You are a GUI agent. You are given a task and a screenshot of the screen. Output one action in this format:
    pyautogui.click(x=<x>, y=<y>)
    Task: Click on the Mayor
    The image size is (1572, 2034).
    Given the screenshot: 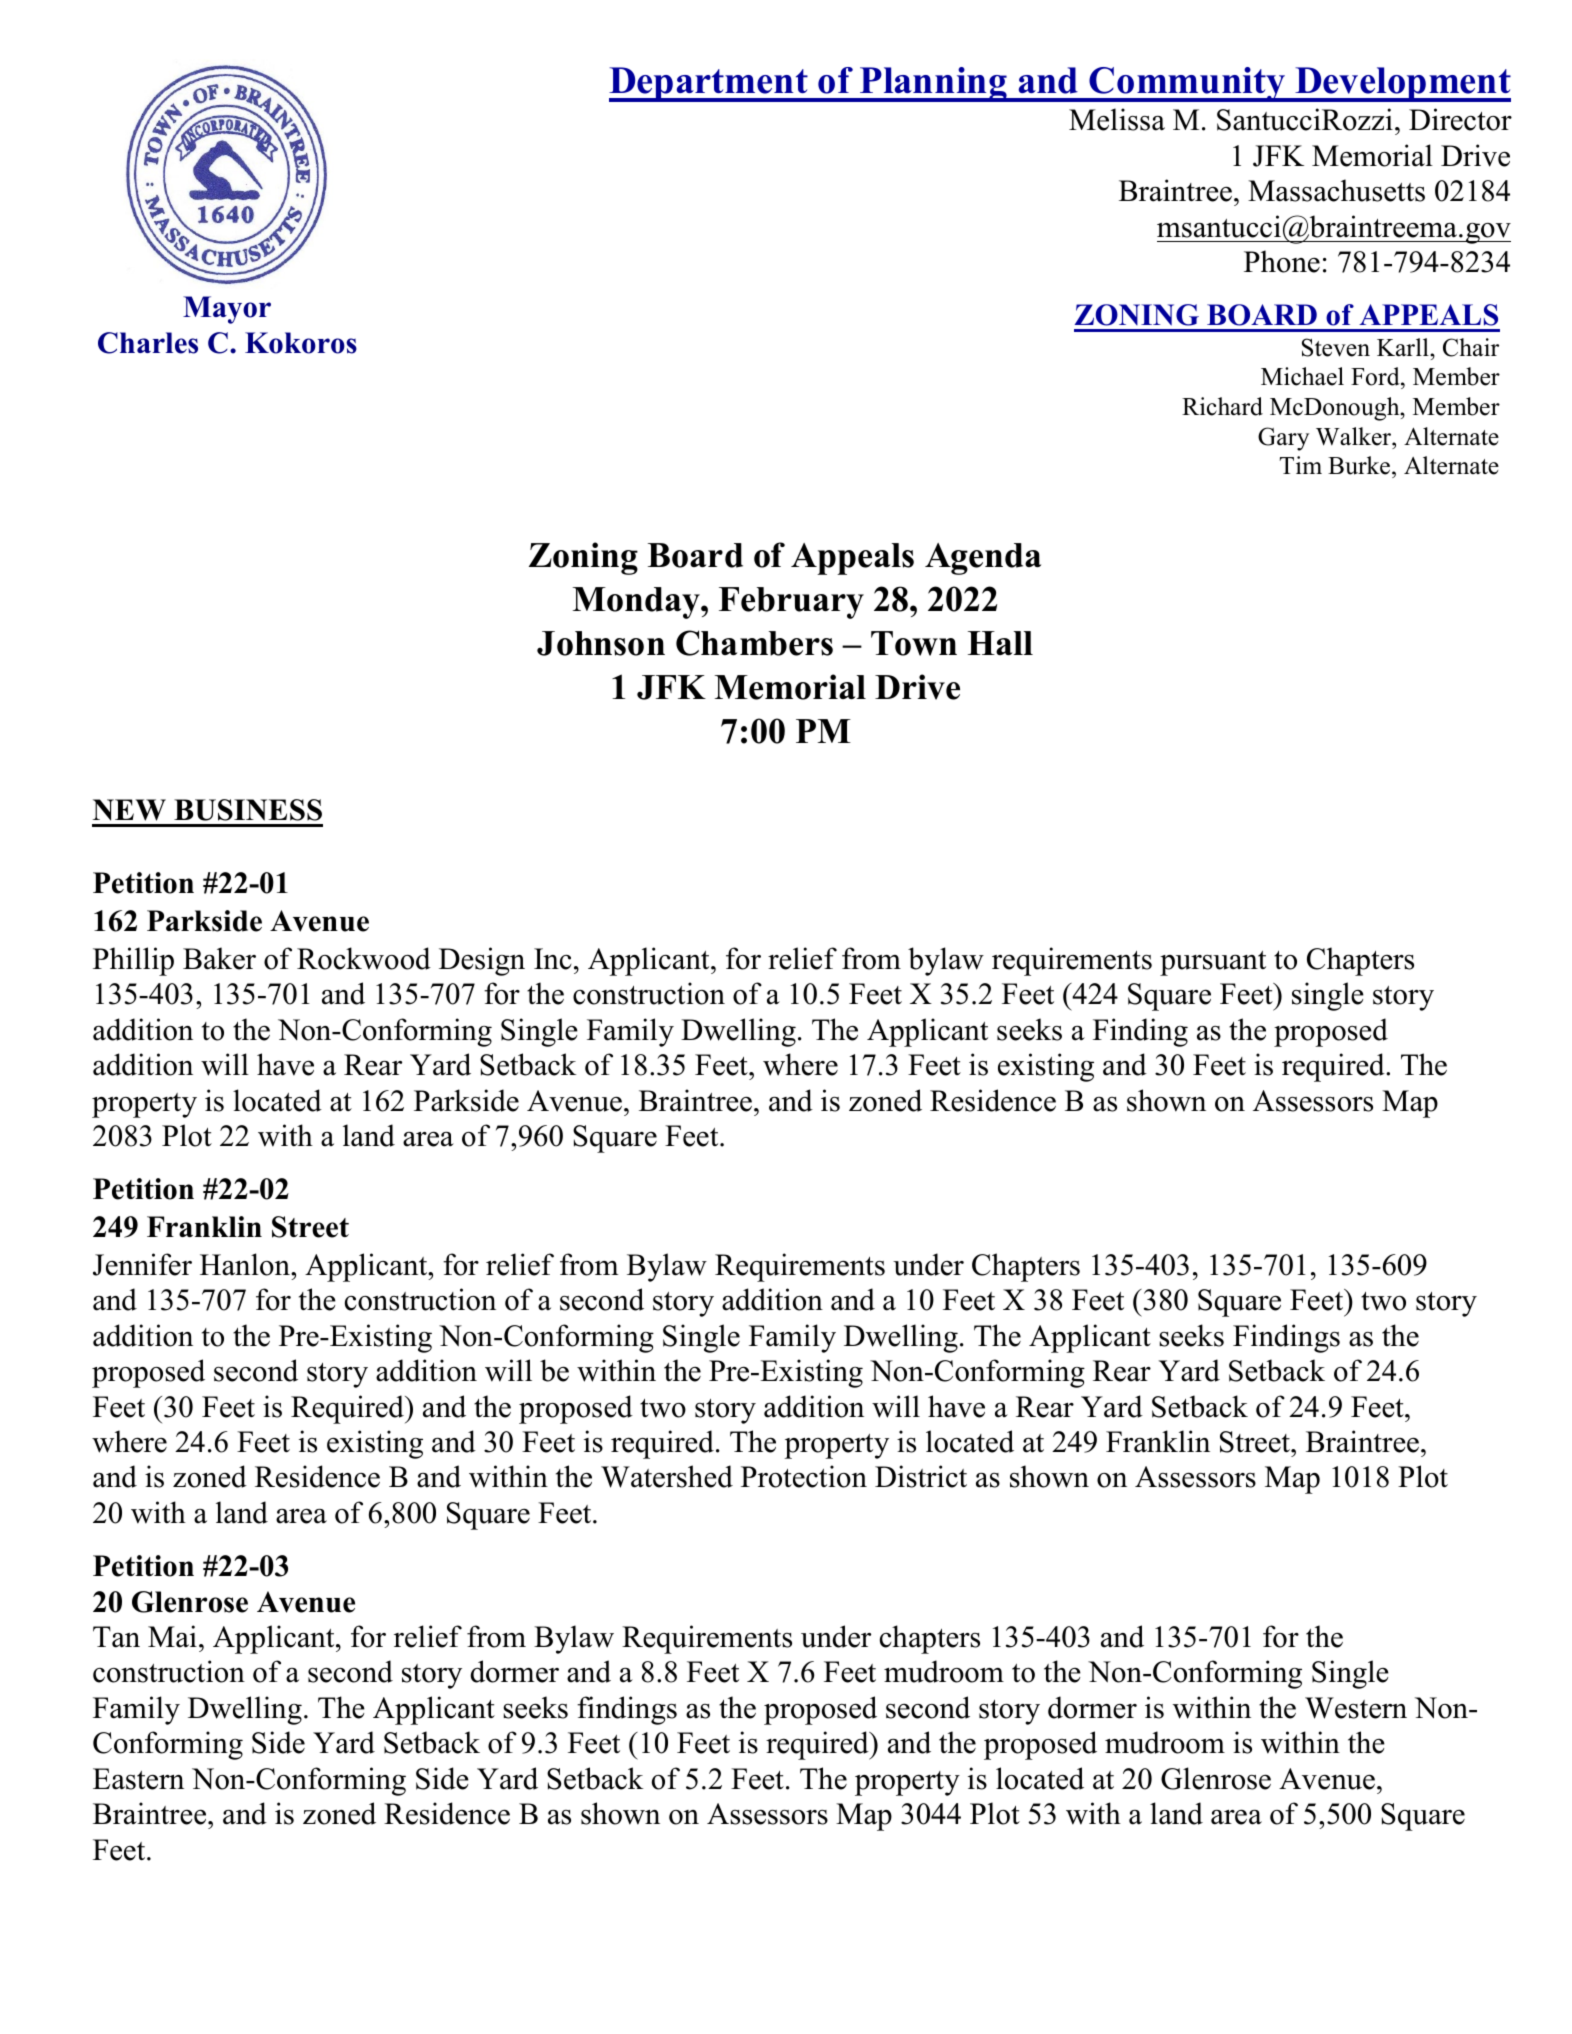 What is the action you would take?
    pyautogui.click(x=227, y=310)
